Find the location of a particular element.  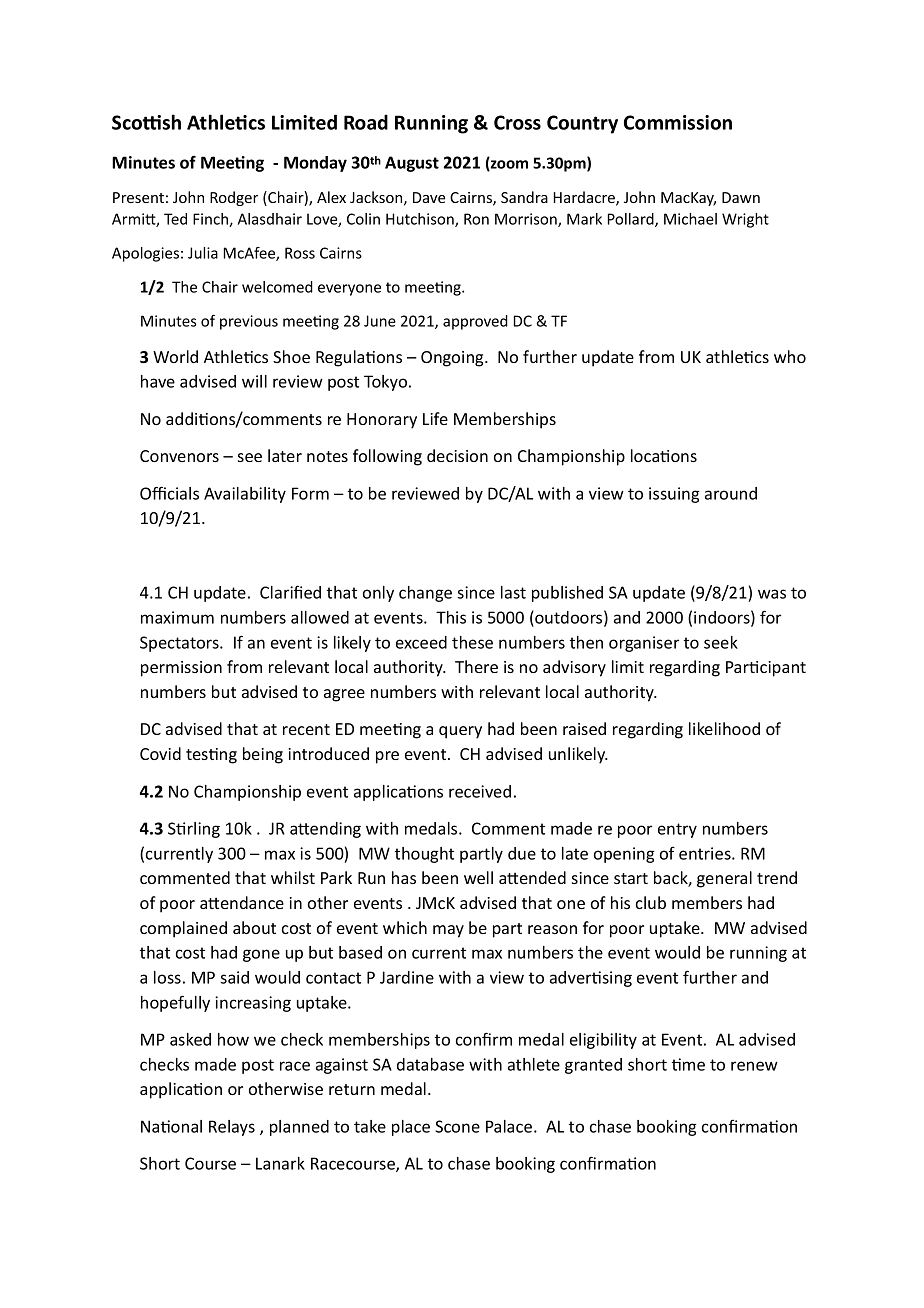

renew is located at coordinates (754, 1066).
